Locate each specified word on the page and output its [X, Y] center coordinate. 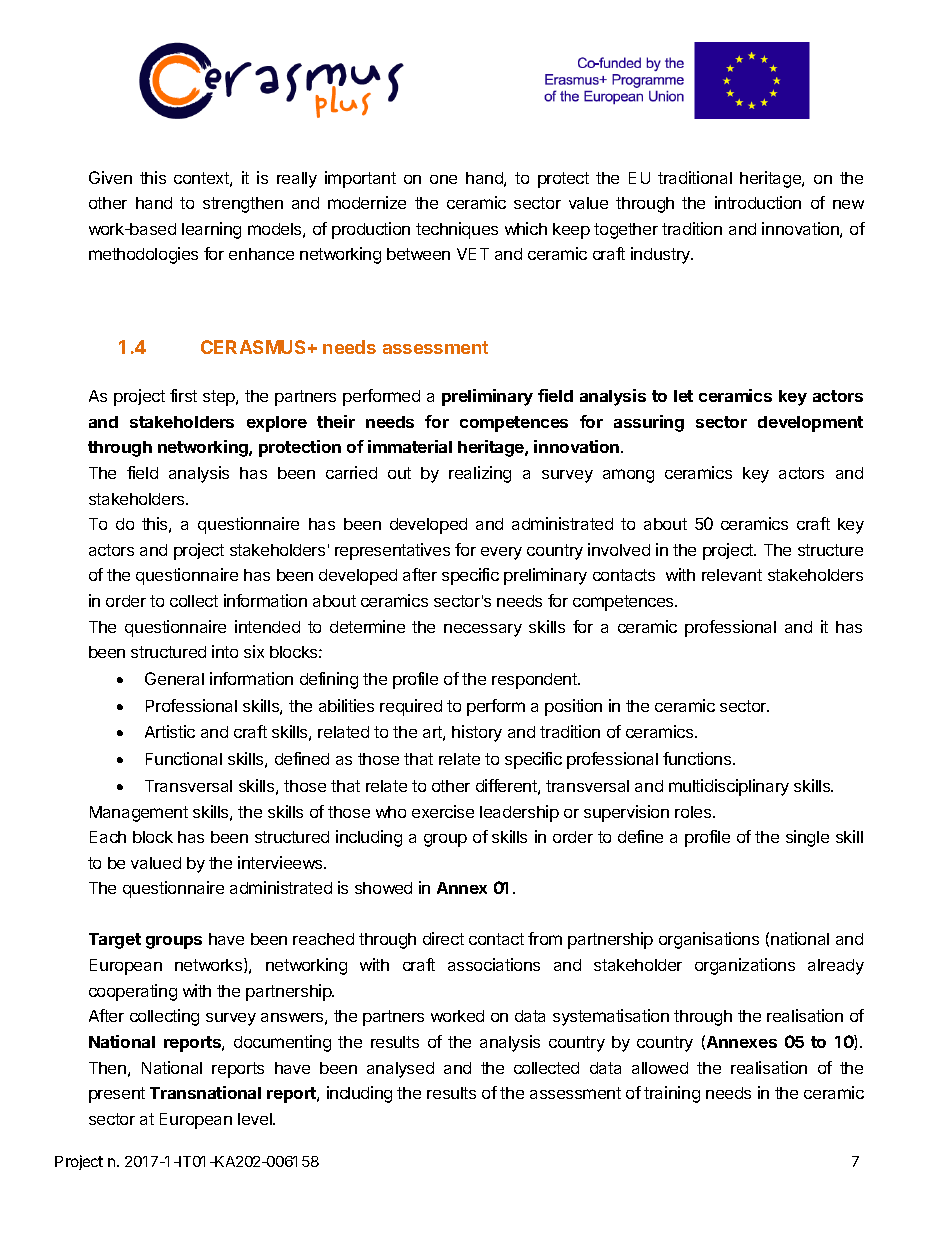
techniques [457, 230]
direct [443, 938]
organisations [709, 940]
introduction [758, 202]
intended [267, 626]
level [256, 1119]
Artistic [170, 731]
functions [698, 758]
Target [115, 941]
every [501, 553]
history [477, 733]
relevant [732, 575]
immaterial [410, 446]
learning [211, 230]
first [183, 395]
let [683, 396]
